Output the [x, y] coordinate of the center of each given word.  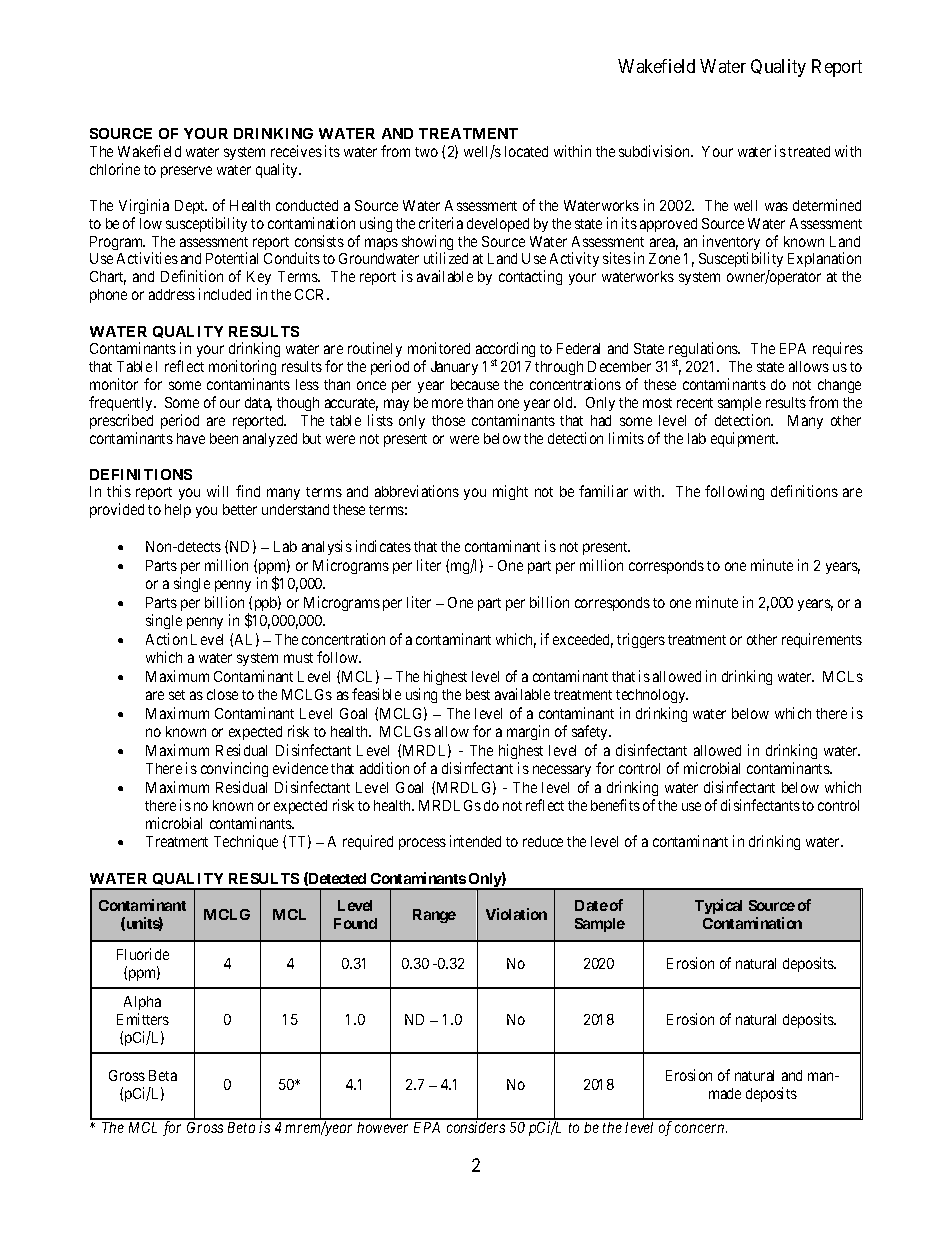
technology [652, 696]
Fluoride [143, 954]
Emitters [143, 1019]
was [776, 206]
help [178, 511]
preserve [186, 172]
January [454, 368]
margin [528, 732]
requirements [822, 640]
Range [434, 916]
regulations [704, 351]
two [426, 152]
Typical [718, 906]
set [177, 695]
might [510, 492]
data [258, 404]
